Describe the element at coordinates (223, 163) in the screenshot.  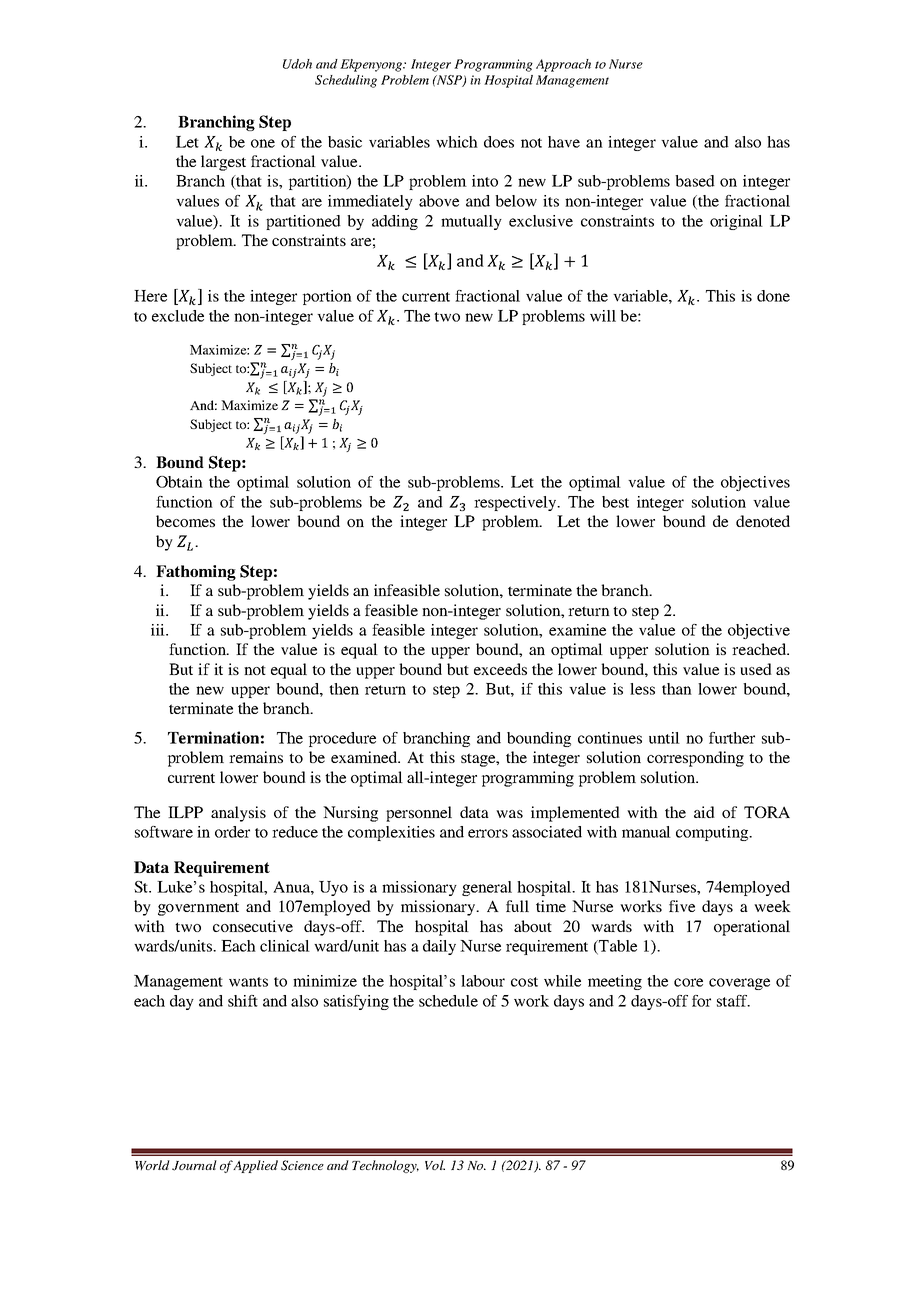
I see `largest` at that location.
